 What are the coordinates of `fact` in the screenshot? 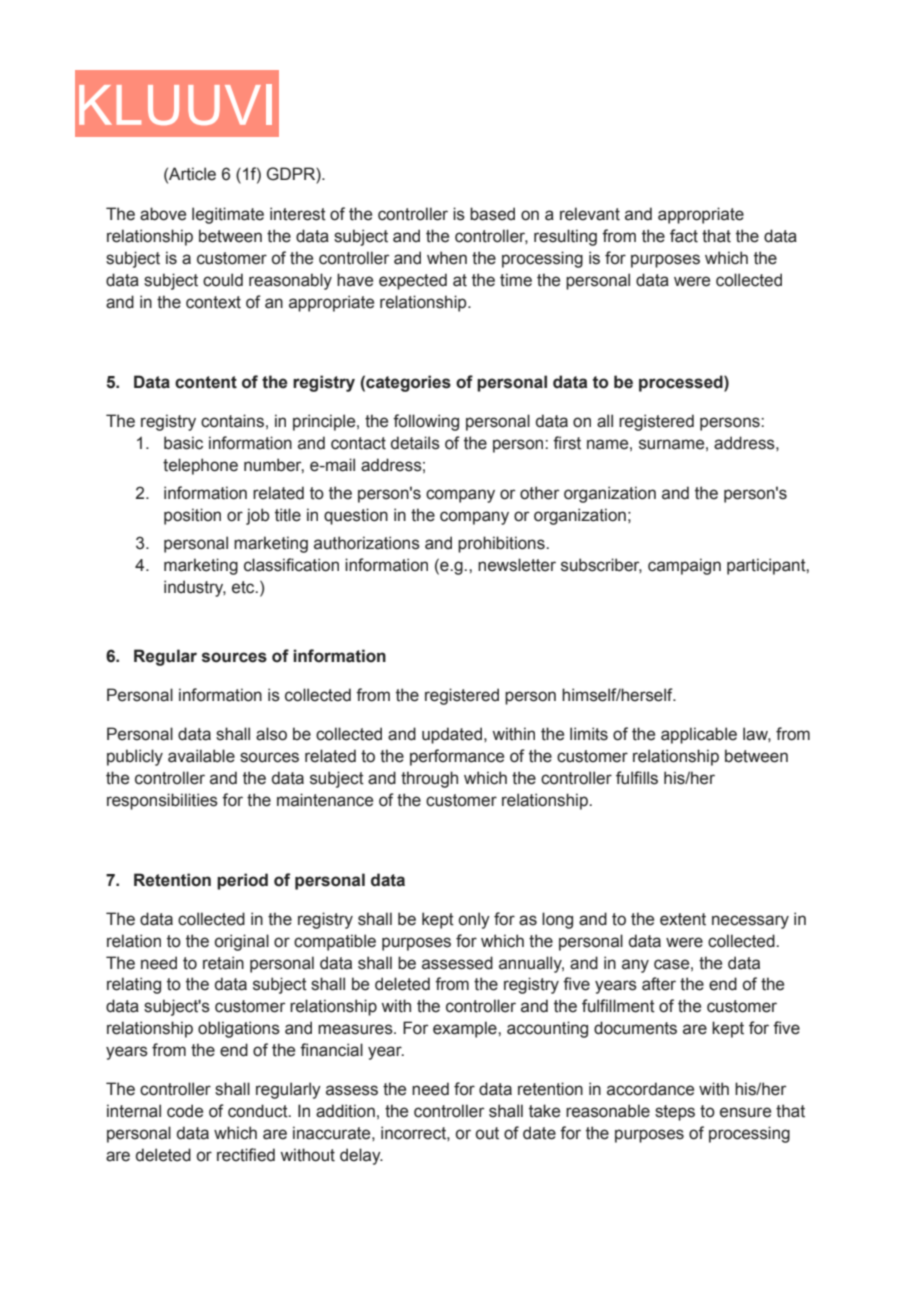 It's located at (684, 236).
